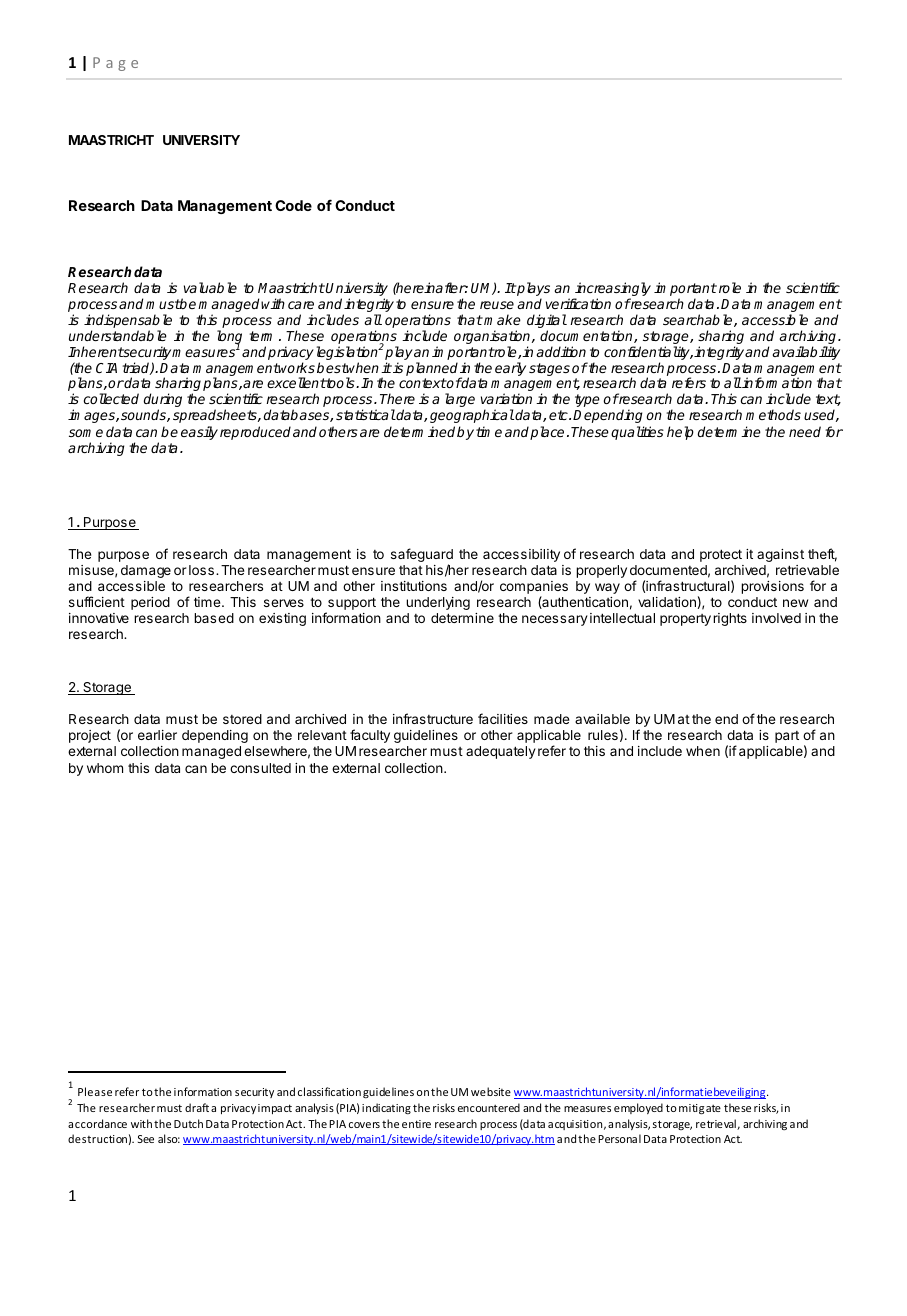 The height and width of the screenshot is (1316, 907). I want to click on draft, so click(197, 1107).
